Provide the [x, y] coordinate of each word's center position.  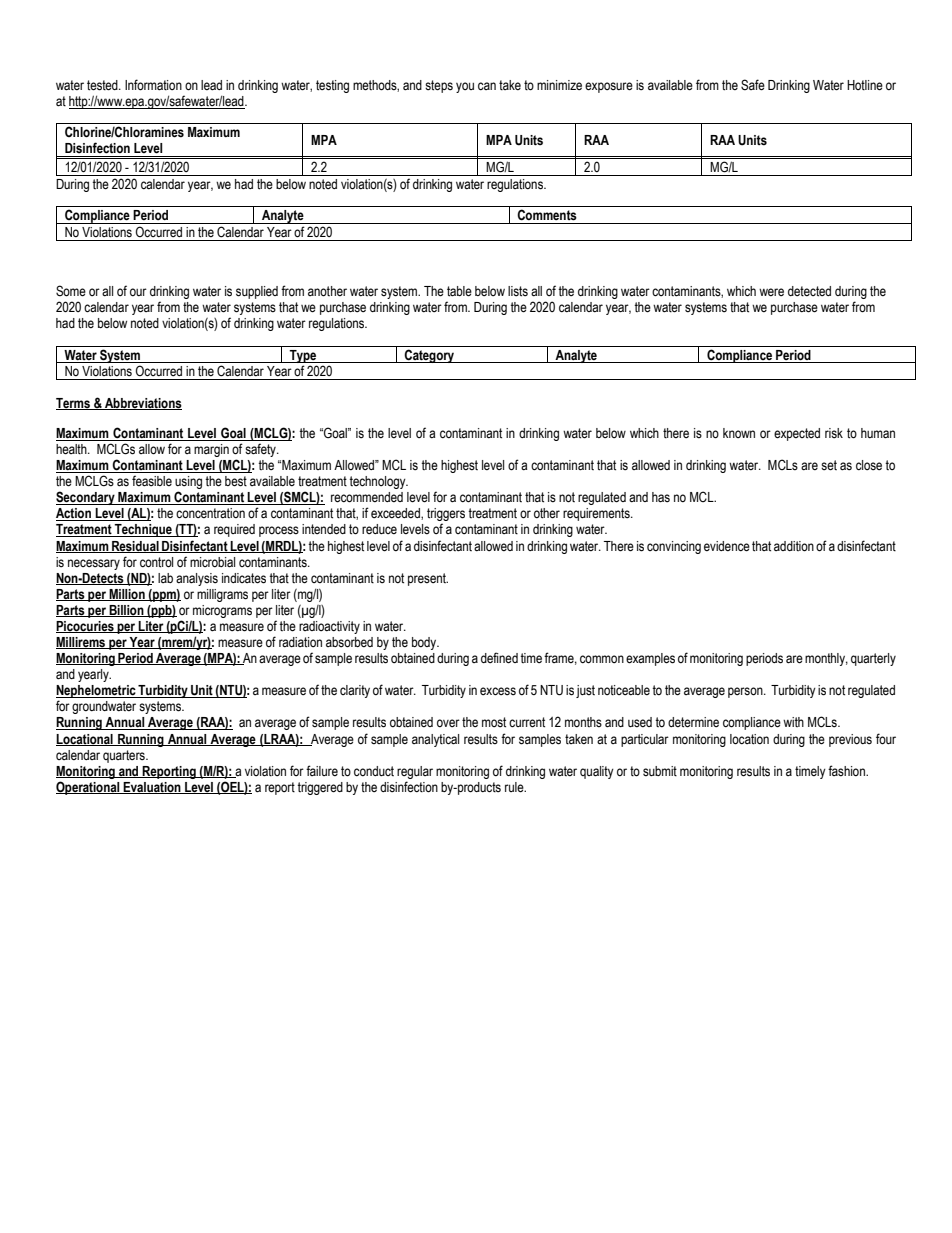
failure [322, 770]
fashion [847, 771]
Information [153, 85]
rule [515, 787]
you [465, 87]
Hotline [865, 85]
